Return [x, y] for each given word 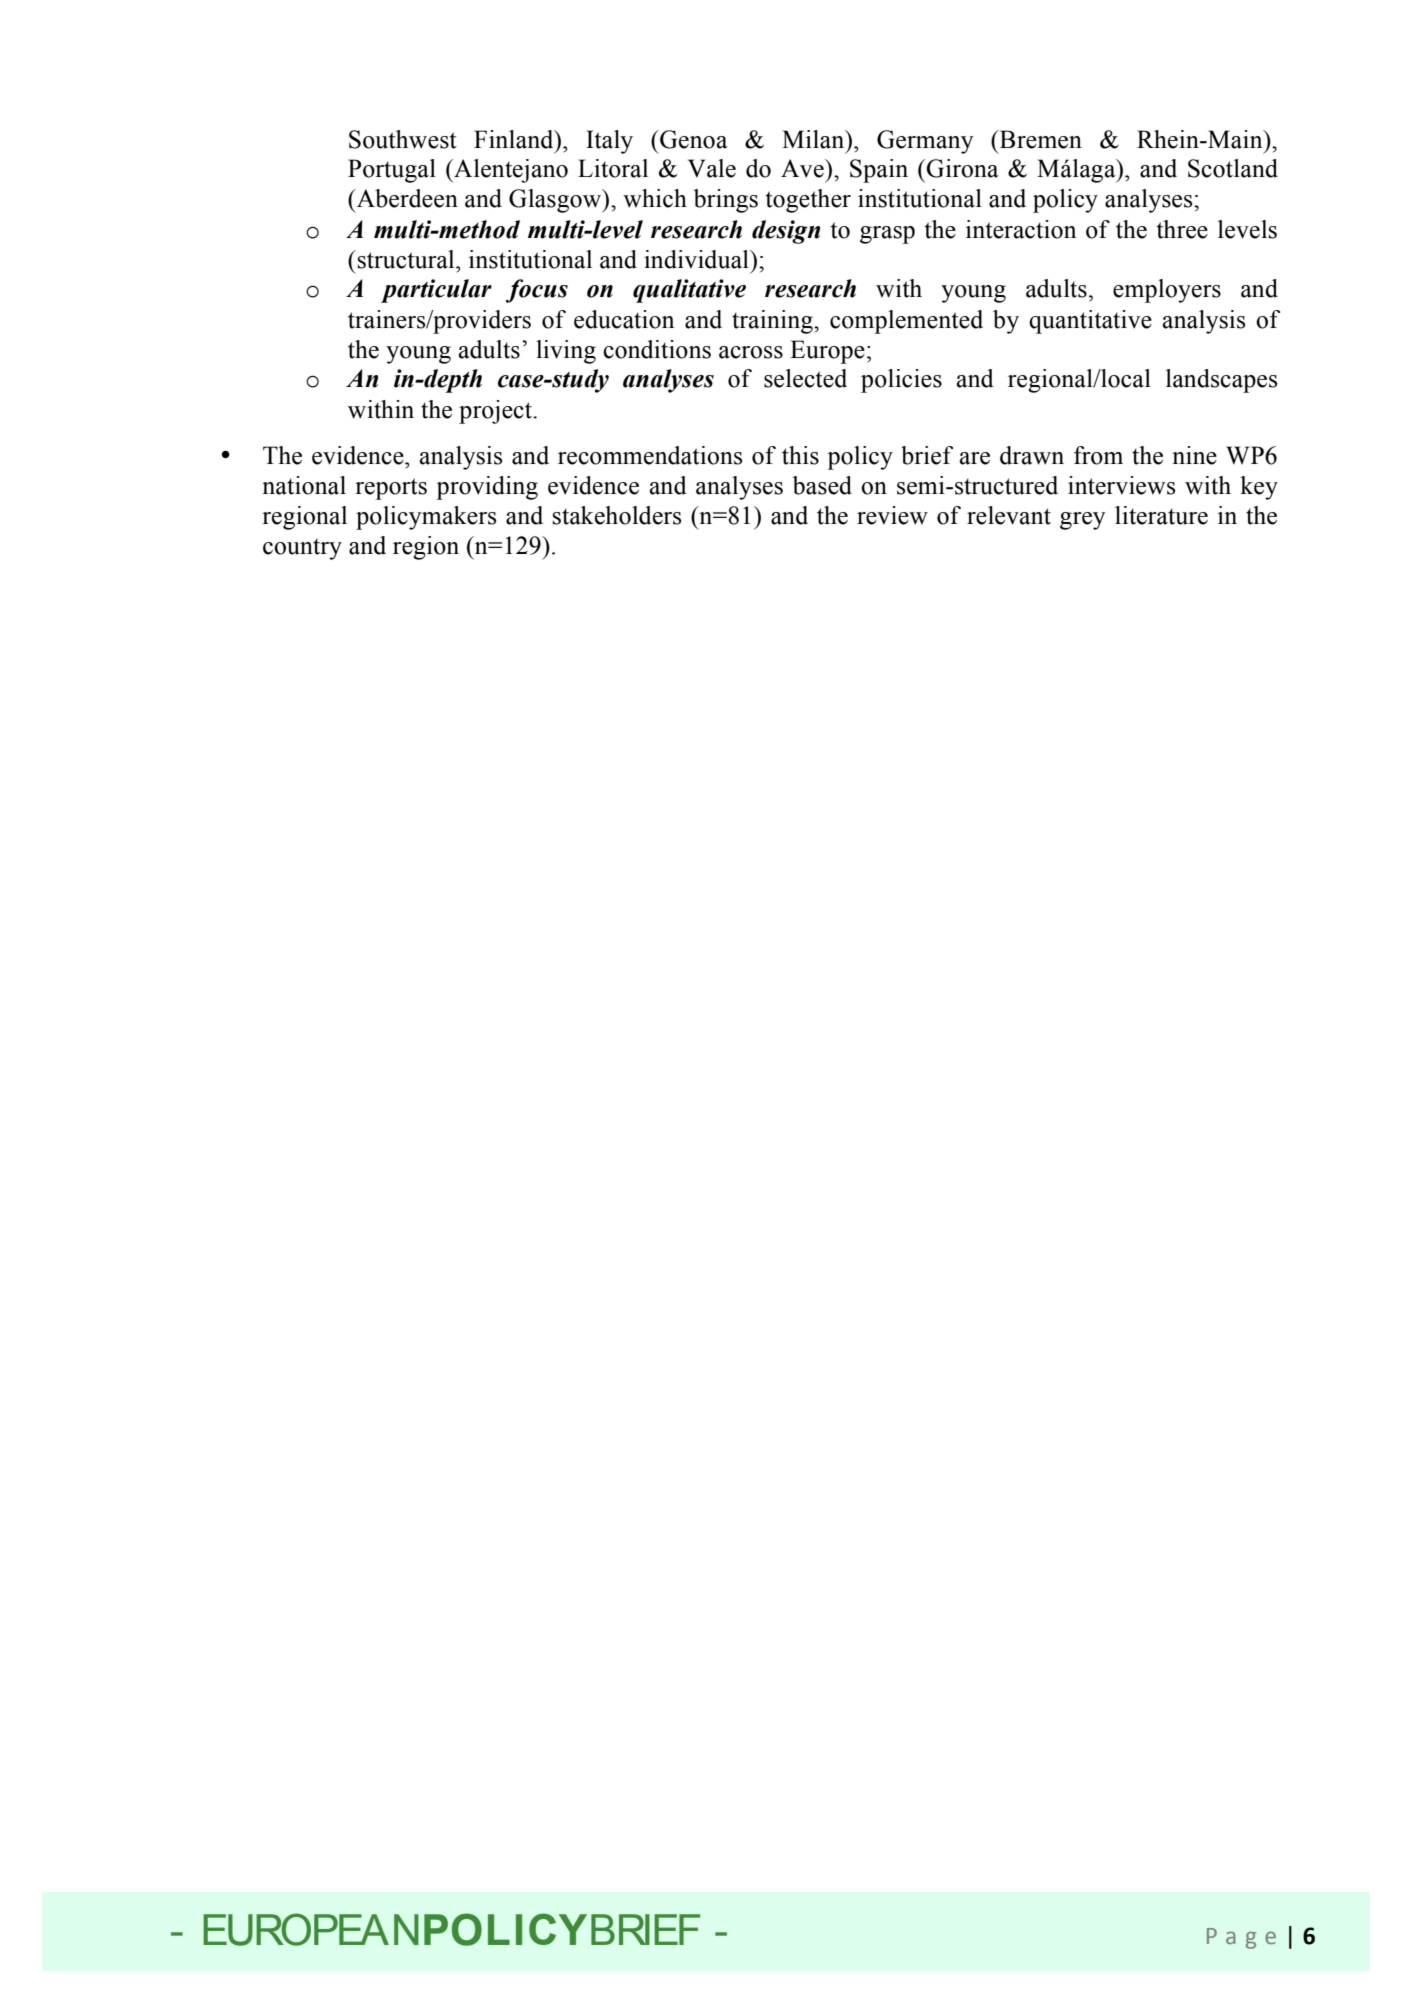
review [892, 515]
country [302, 549]
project [497, 412]
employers [1167, 291]
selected [805, 378]
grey [1083, 521]
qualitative [689, 291]
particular [436, 291]
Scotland [1233, 168]
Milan [814, 139]
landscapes [1221, 381]
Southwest [403, 139]
